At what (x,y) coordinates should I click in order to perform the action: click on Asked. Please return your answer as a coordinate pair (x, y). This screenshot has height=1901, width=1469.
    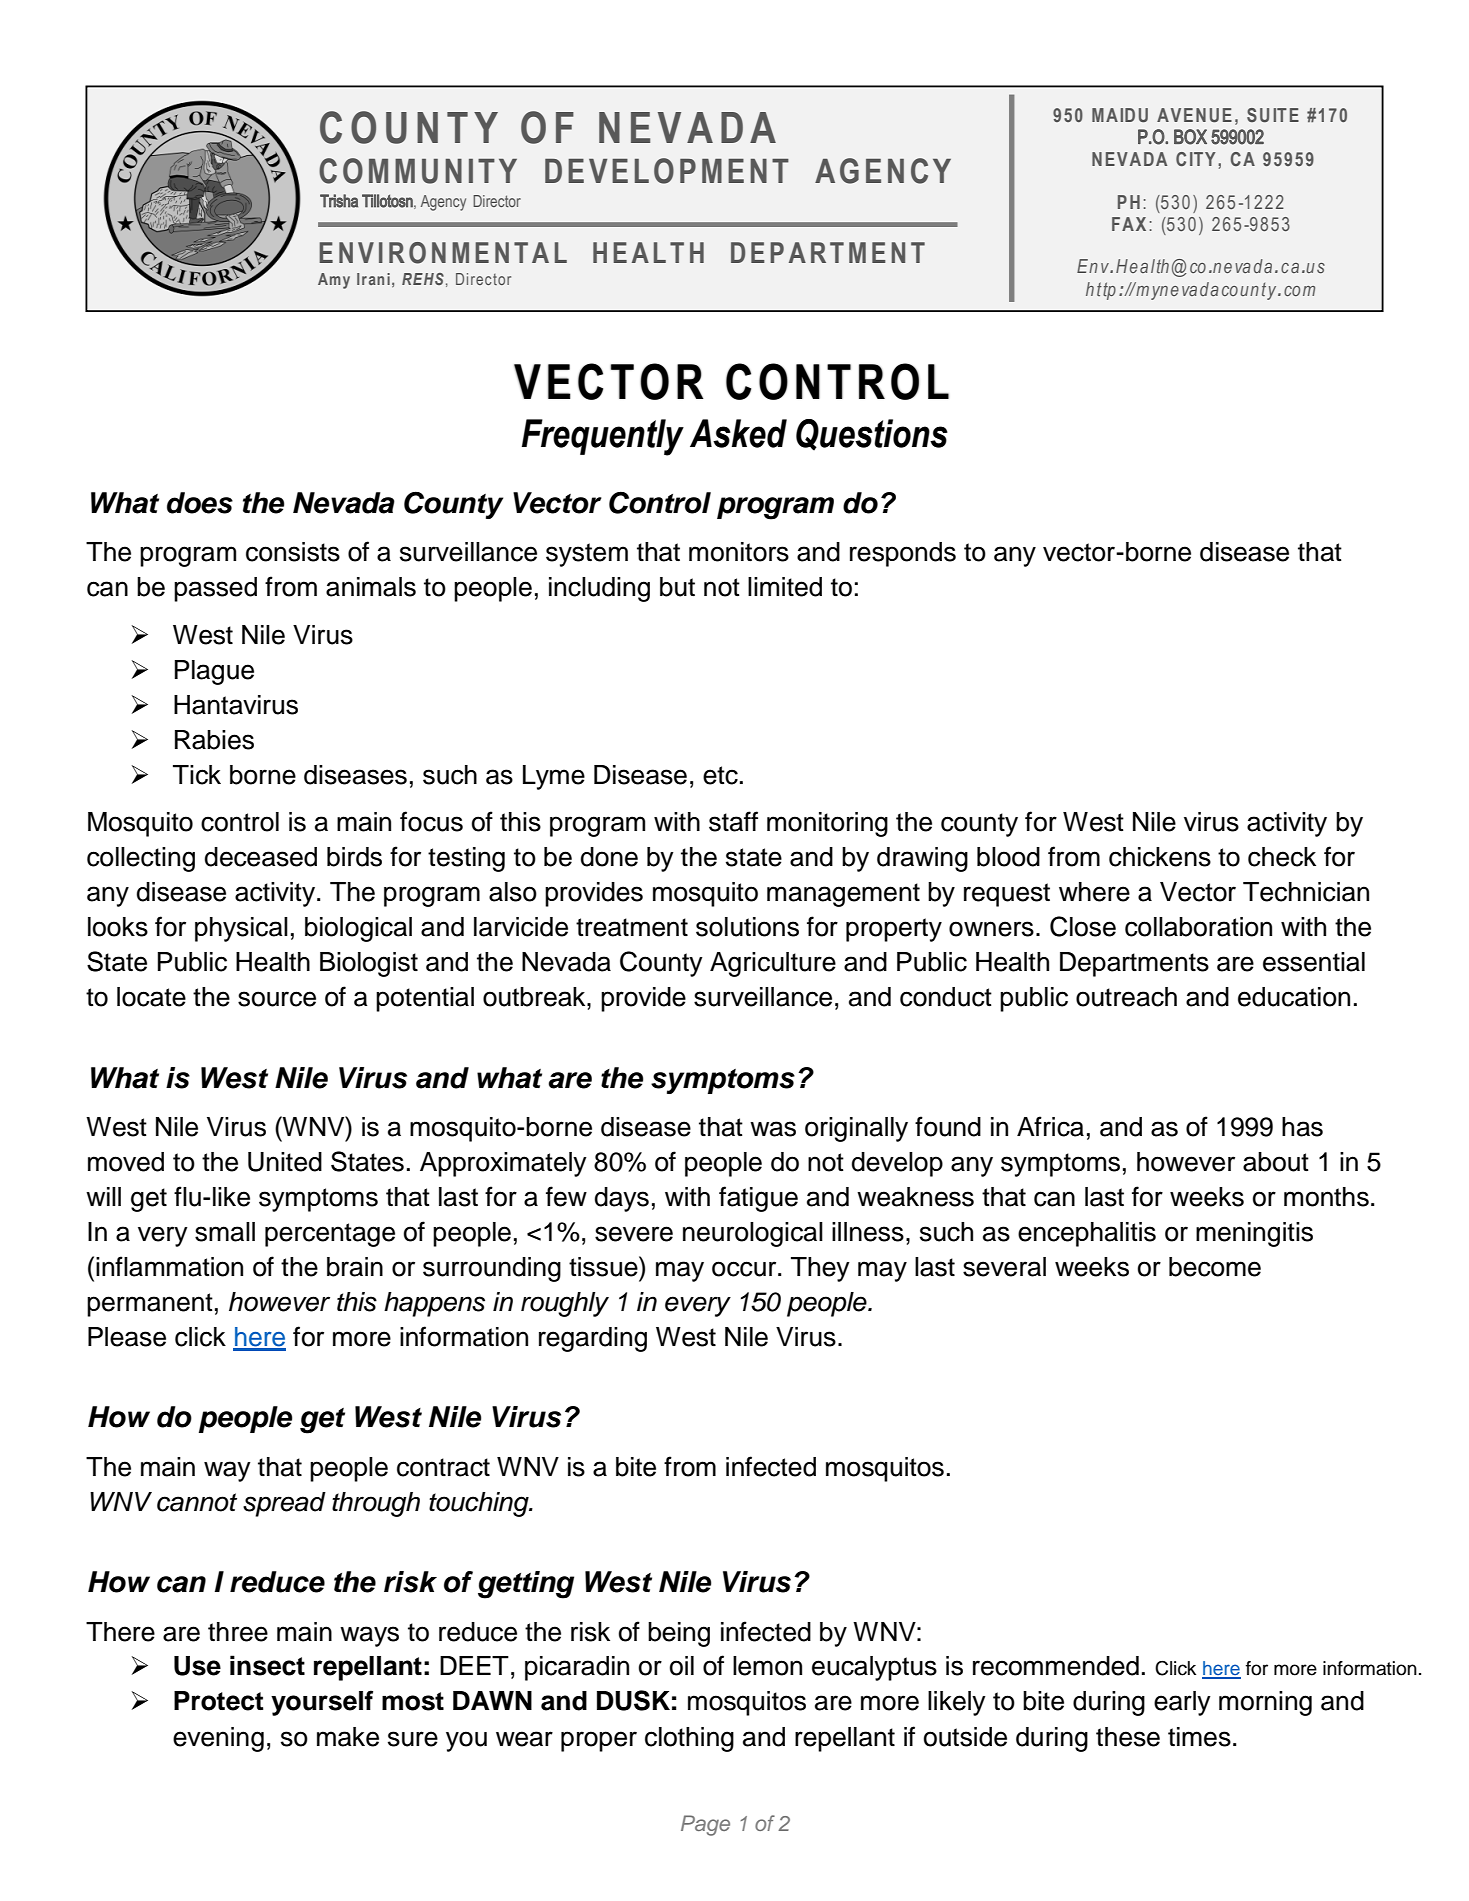
    Looking at the image, I should click on (738, 433).
